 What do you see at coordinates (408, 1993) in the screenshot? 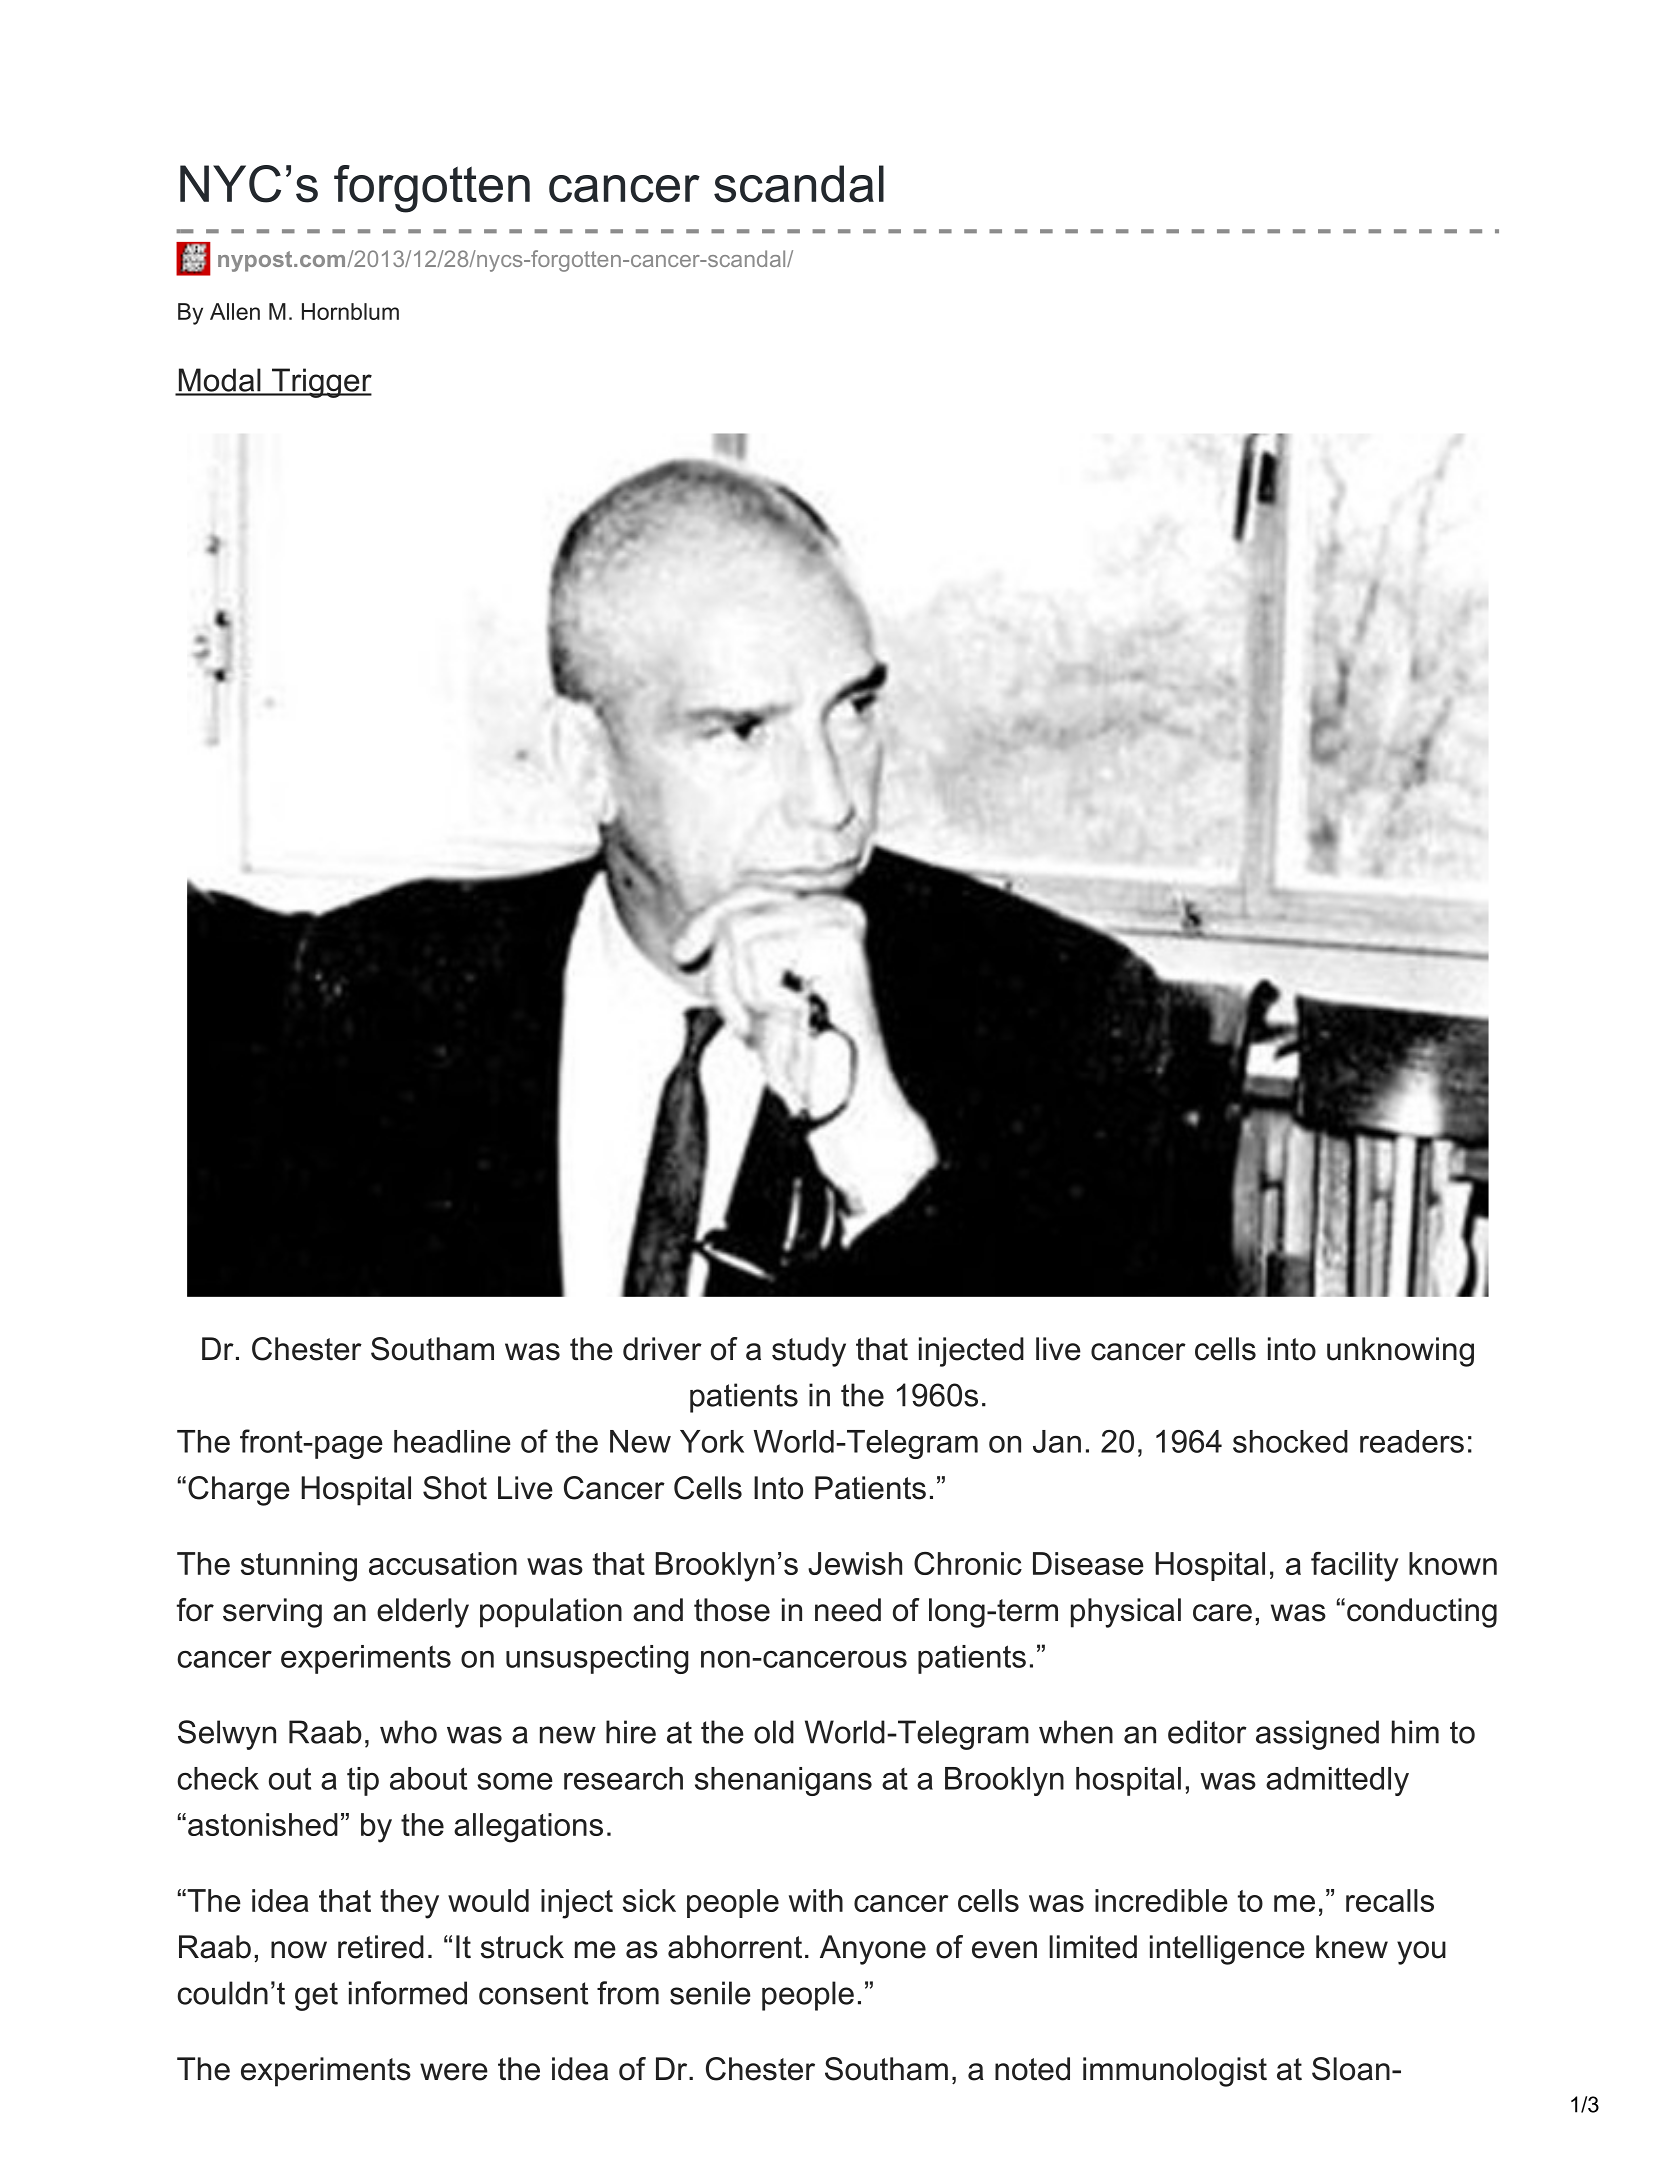
I see `informed` at bounding box center [408, 1993].
